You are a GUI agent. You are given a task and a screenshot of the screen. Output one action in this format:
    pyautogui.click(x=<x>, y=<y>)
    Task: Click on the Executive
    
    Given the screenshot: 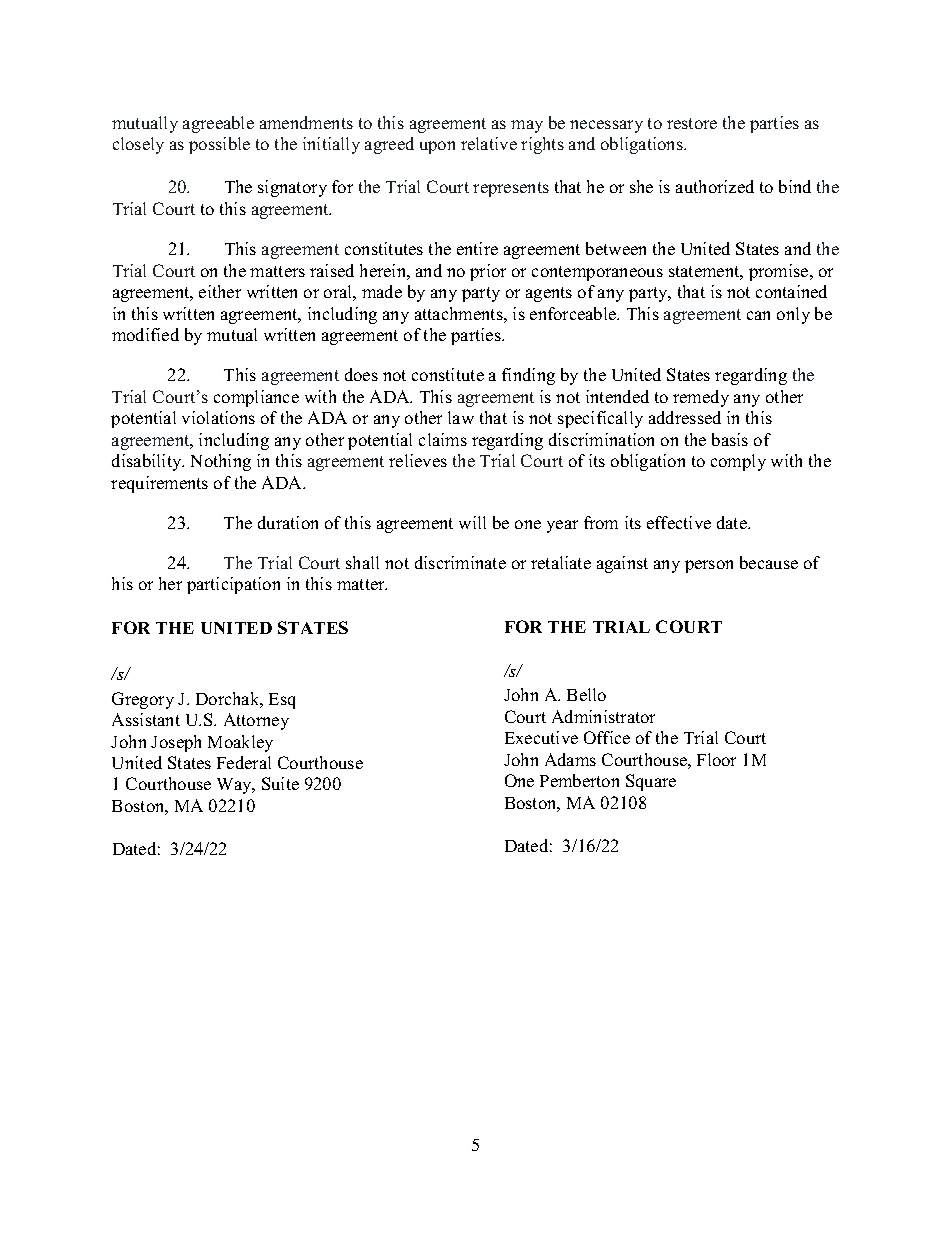 What is the action you would take?
    pyautogui.click(x=541, y=737)
